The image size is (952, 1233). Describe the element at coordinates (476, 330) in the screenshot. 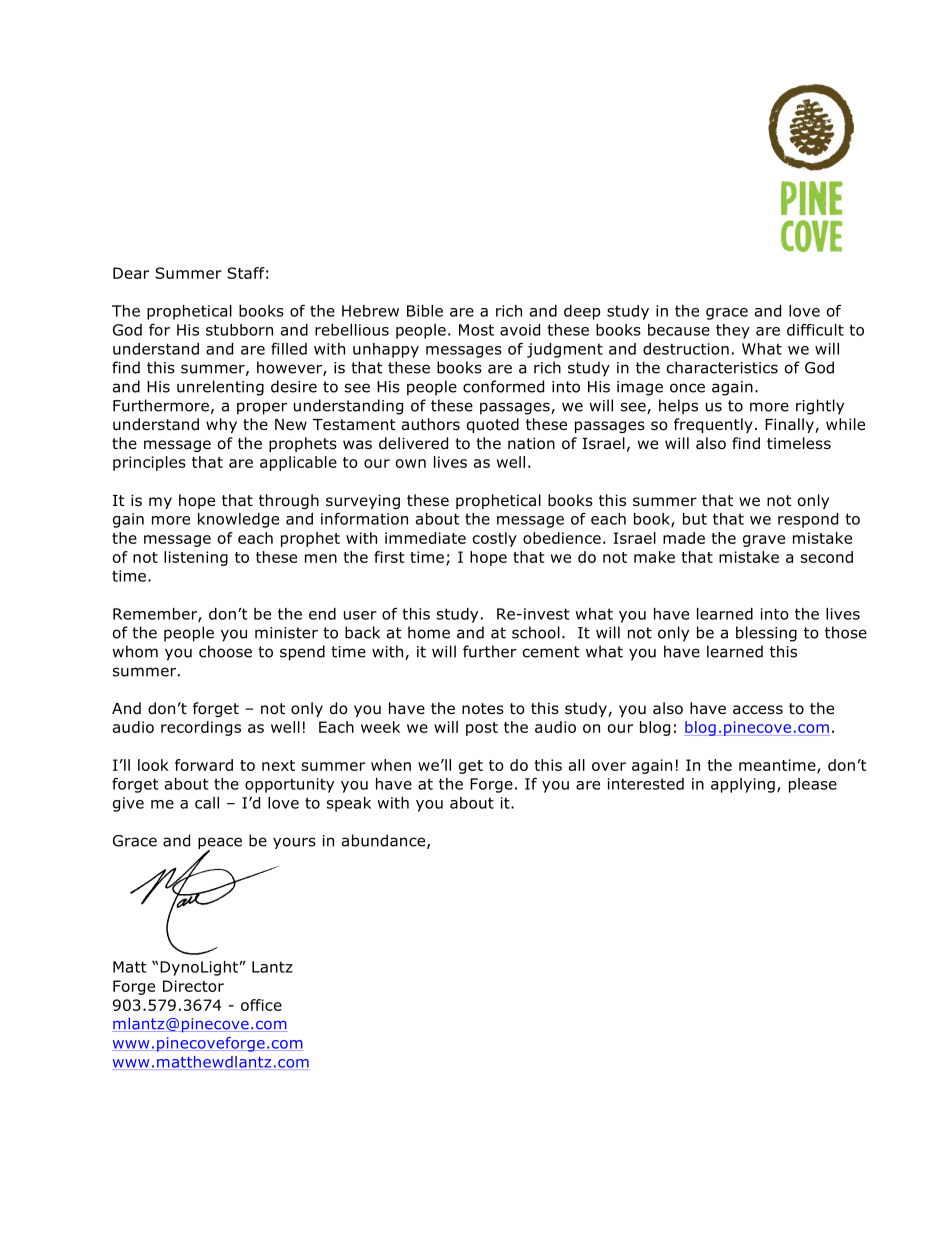

I see `Most` at that location.
